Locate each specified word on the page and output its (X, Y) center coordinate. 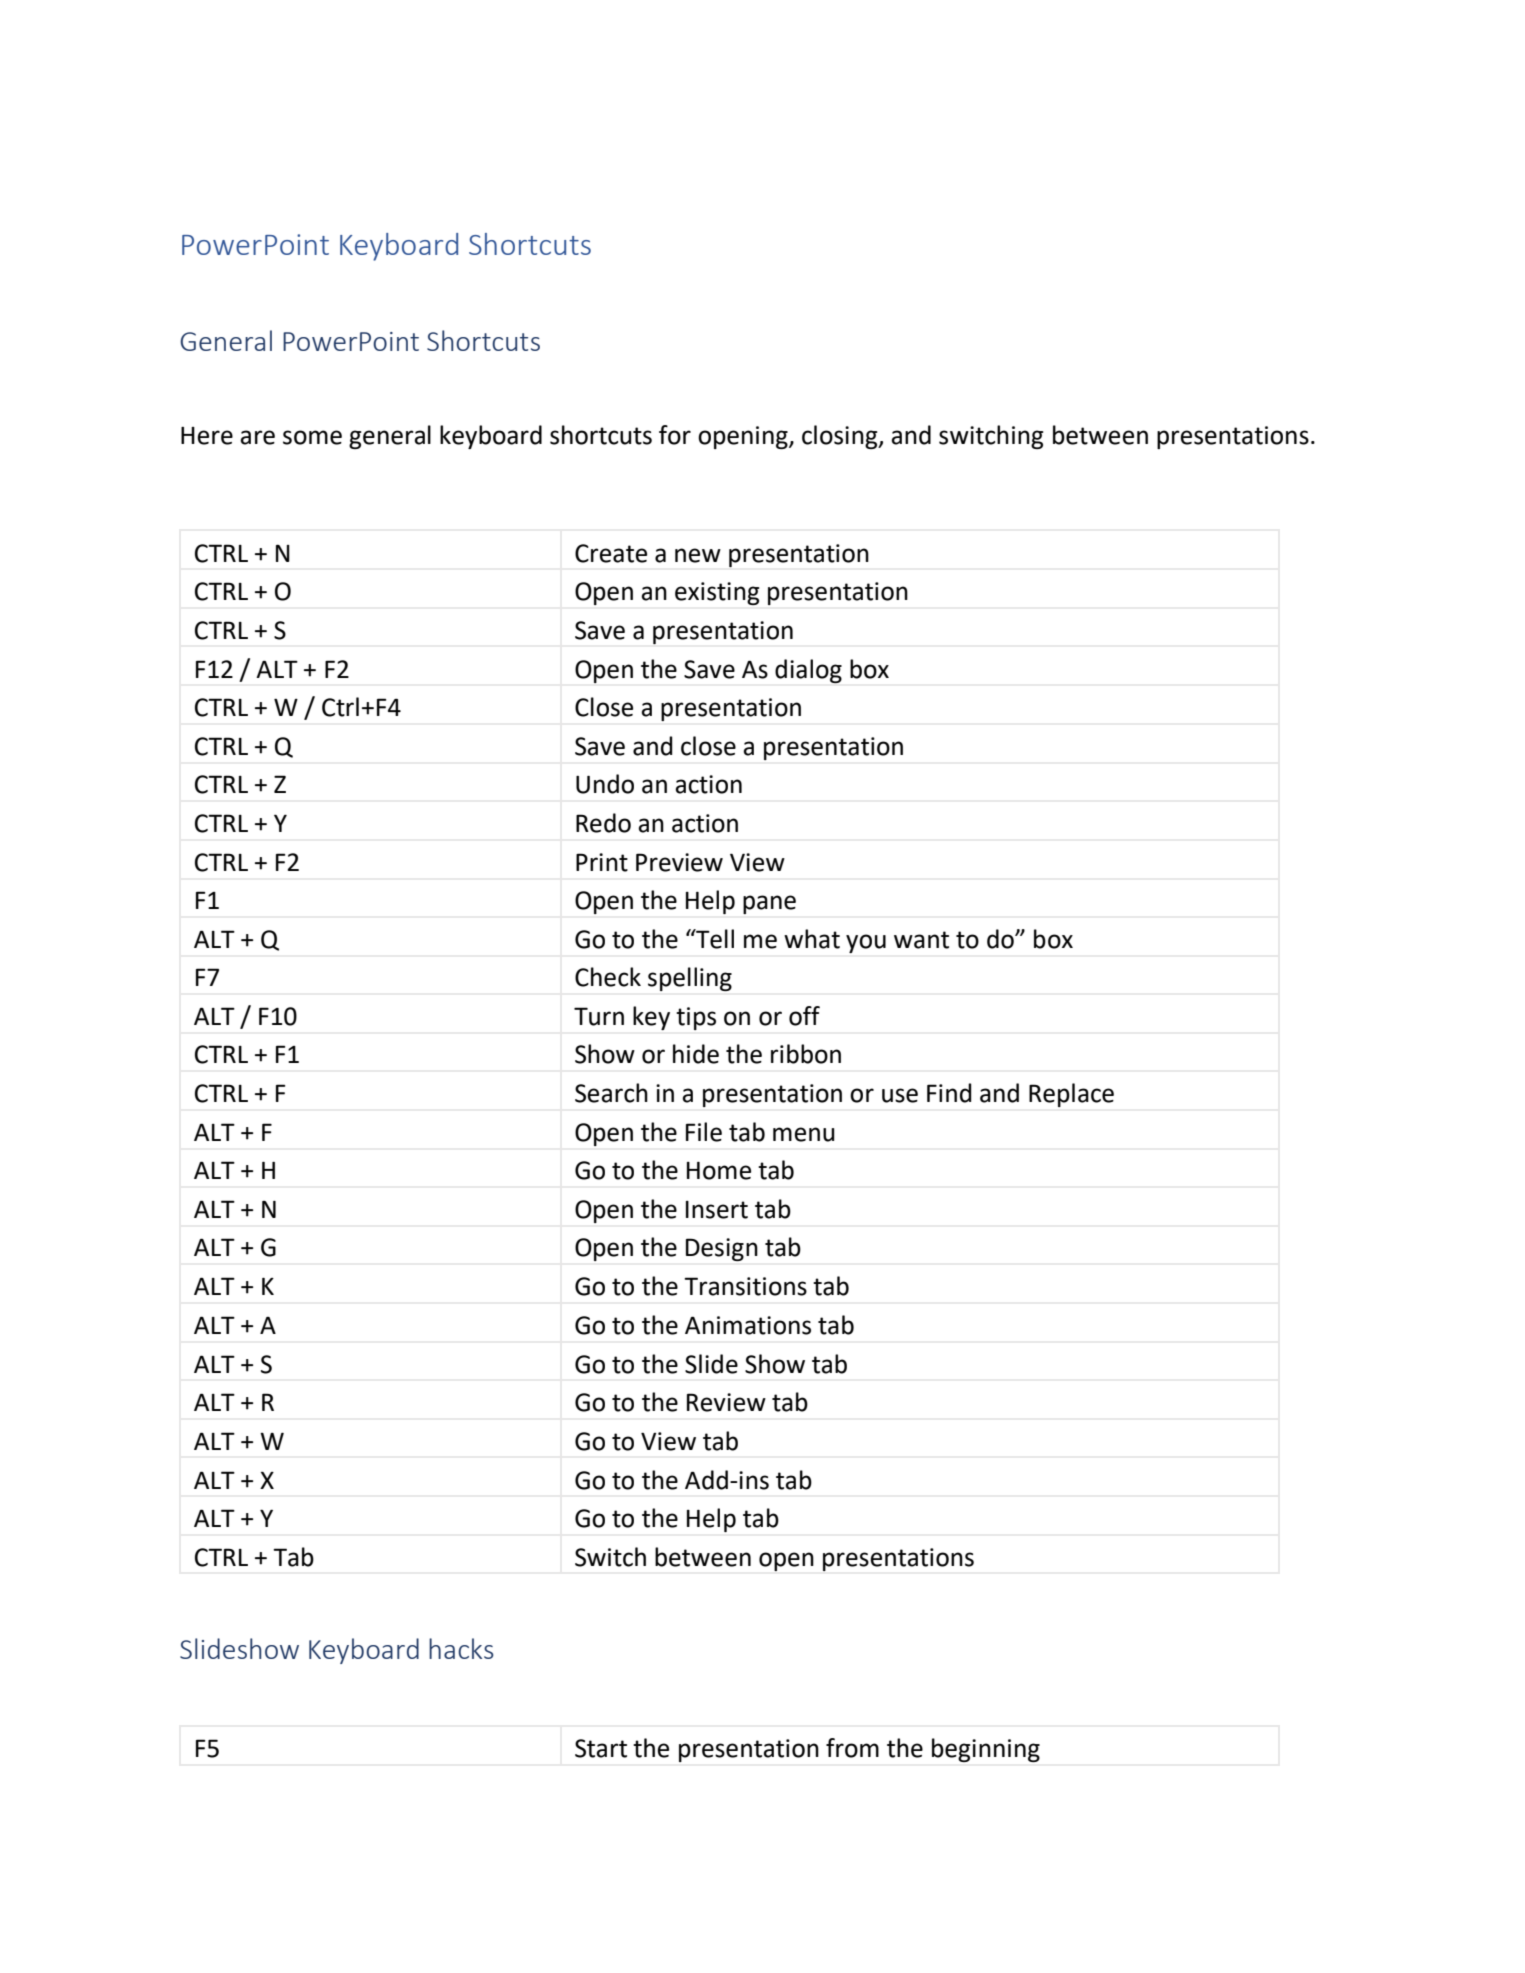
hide (696, 1054)
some (312, 437)
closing (841, 437)
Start (601, 1748)
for (675, 435)
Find (949, 1093)
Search (611, 1093)
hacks (461, 1648)
